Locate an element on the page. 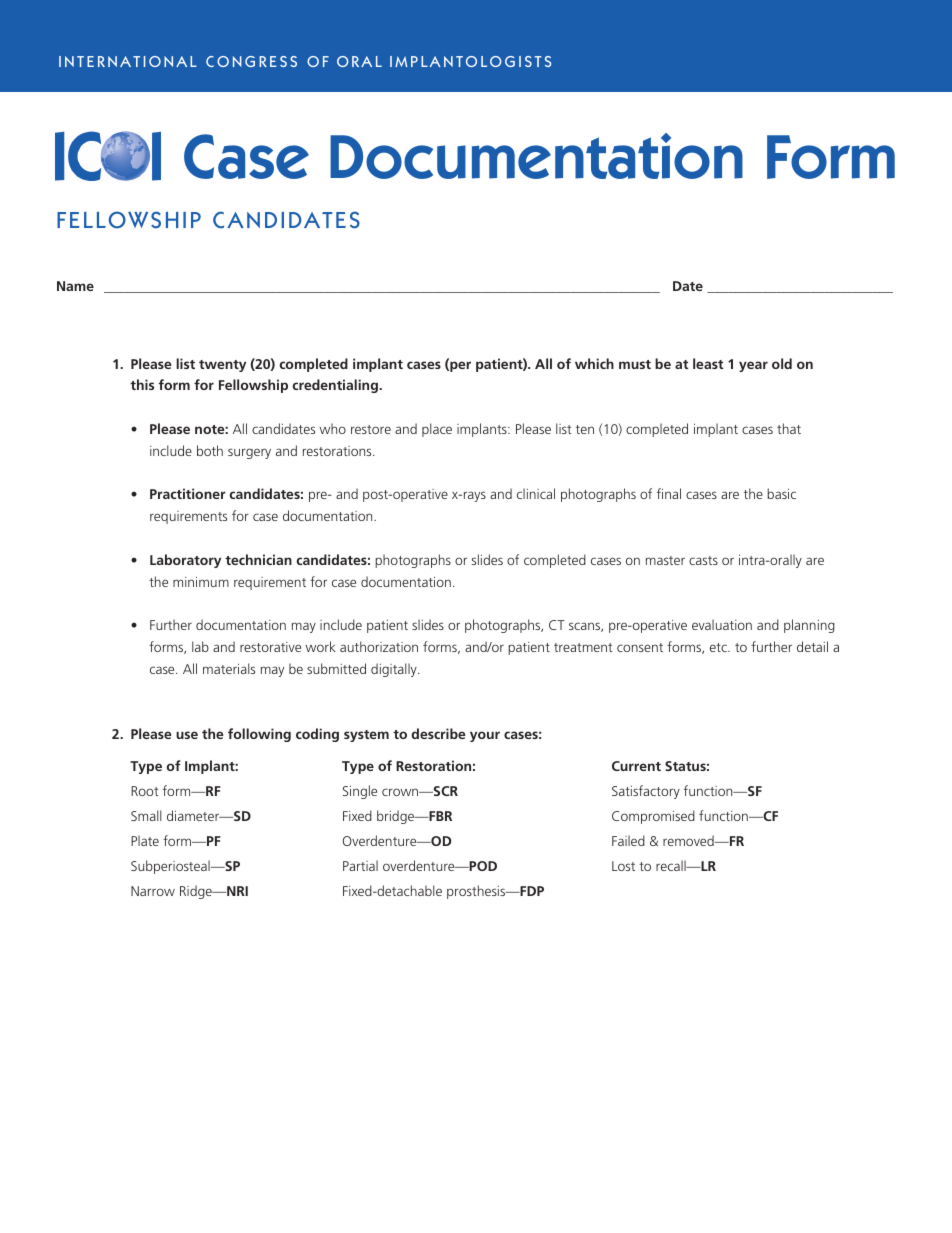 The height and width of the page is (1233, 952). place is located at coordinates (437, 430).
